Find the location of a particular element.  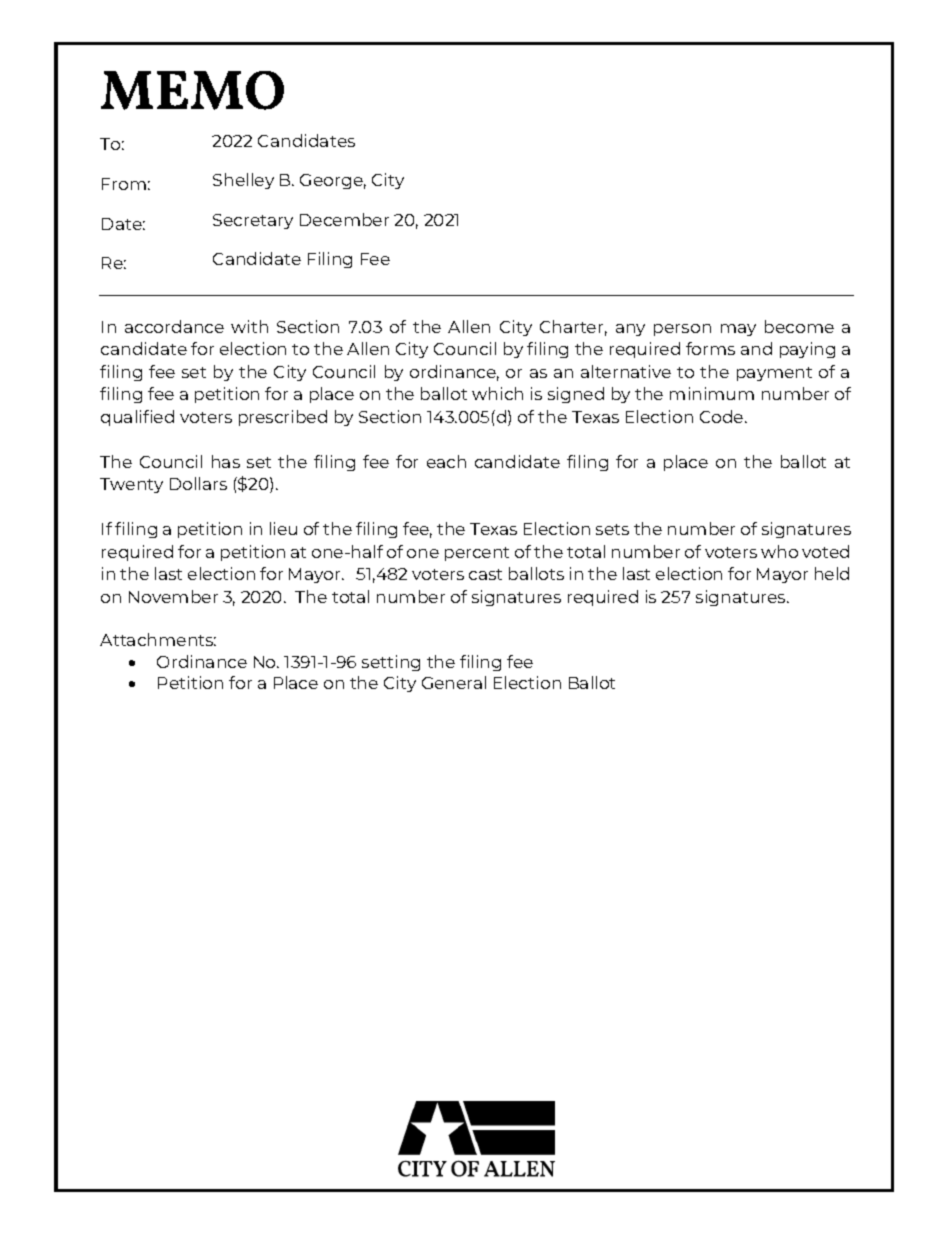

MEMO is located at coordinates (192, 90).
